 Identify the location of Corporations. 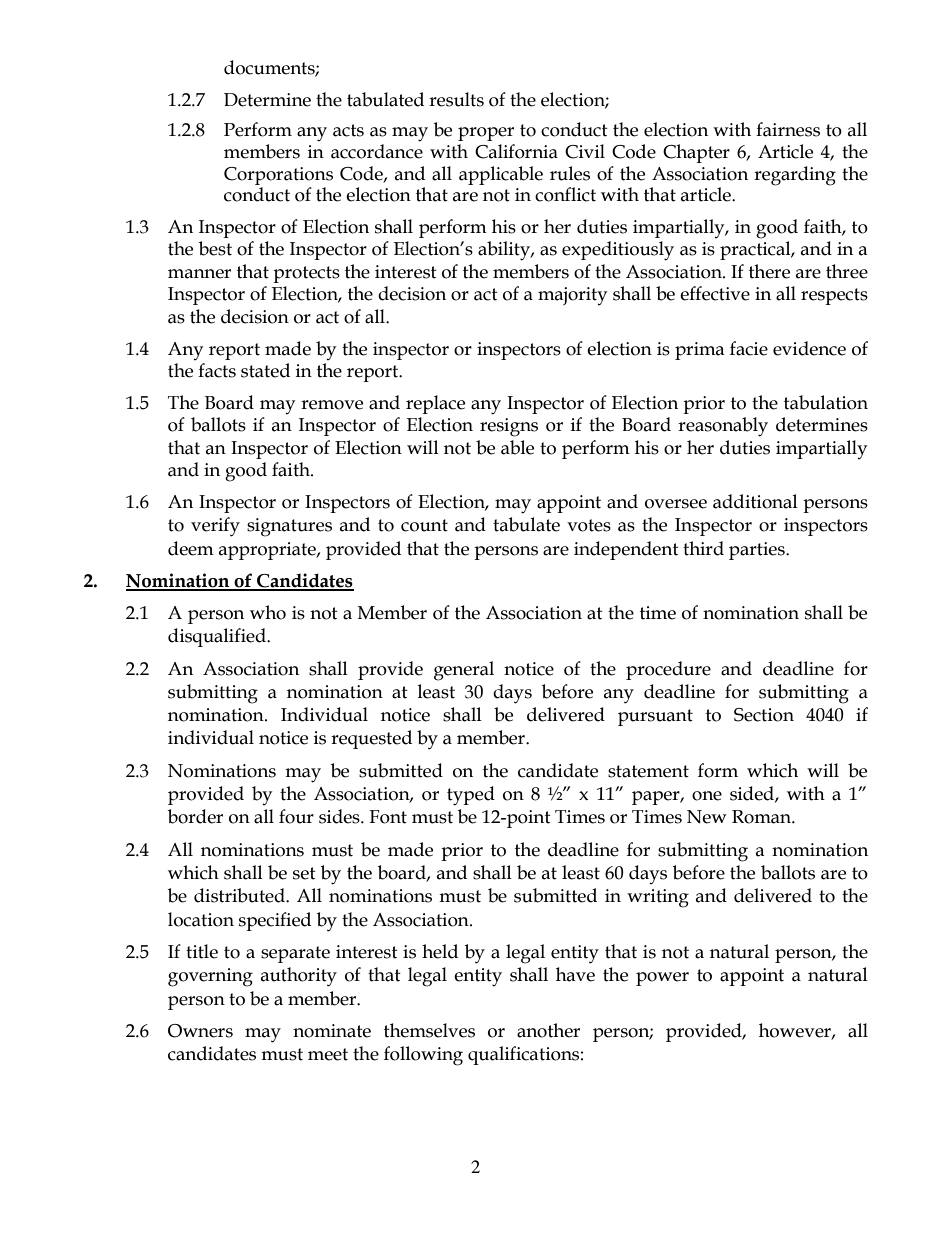
(278, 176).
